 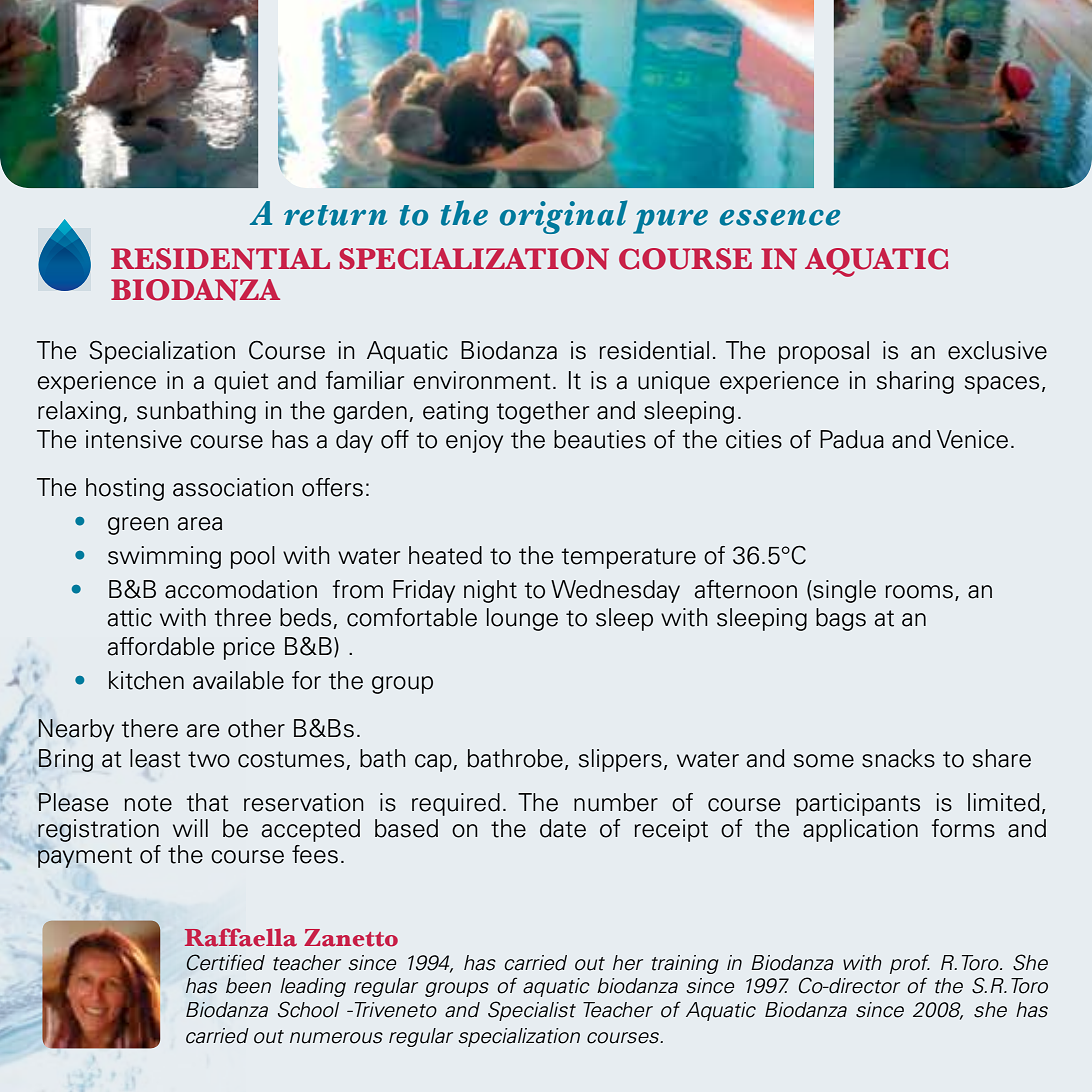 What do you see at coordinates (134, 439) in the screenshot?
I see `intensive` at bounding box center [134, 439].
